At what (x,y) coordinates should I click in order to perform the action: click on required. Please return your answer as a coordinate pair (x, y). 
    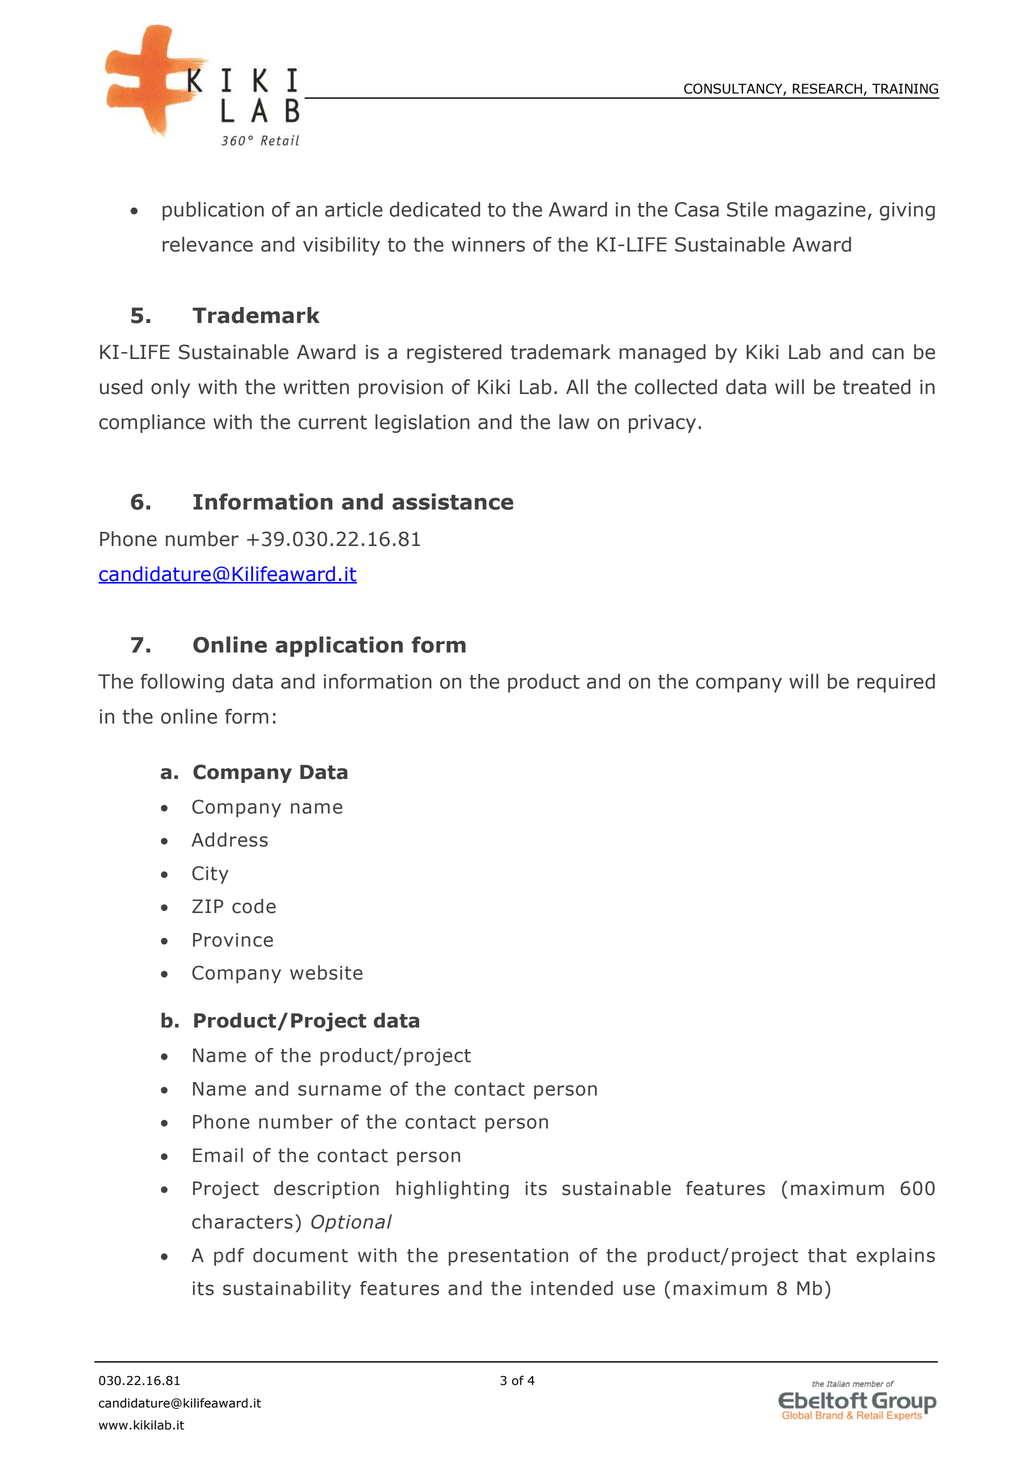
    Looking at the image, I should click on (896, 683).
